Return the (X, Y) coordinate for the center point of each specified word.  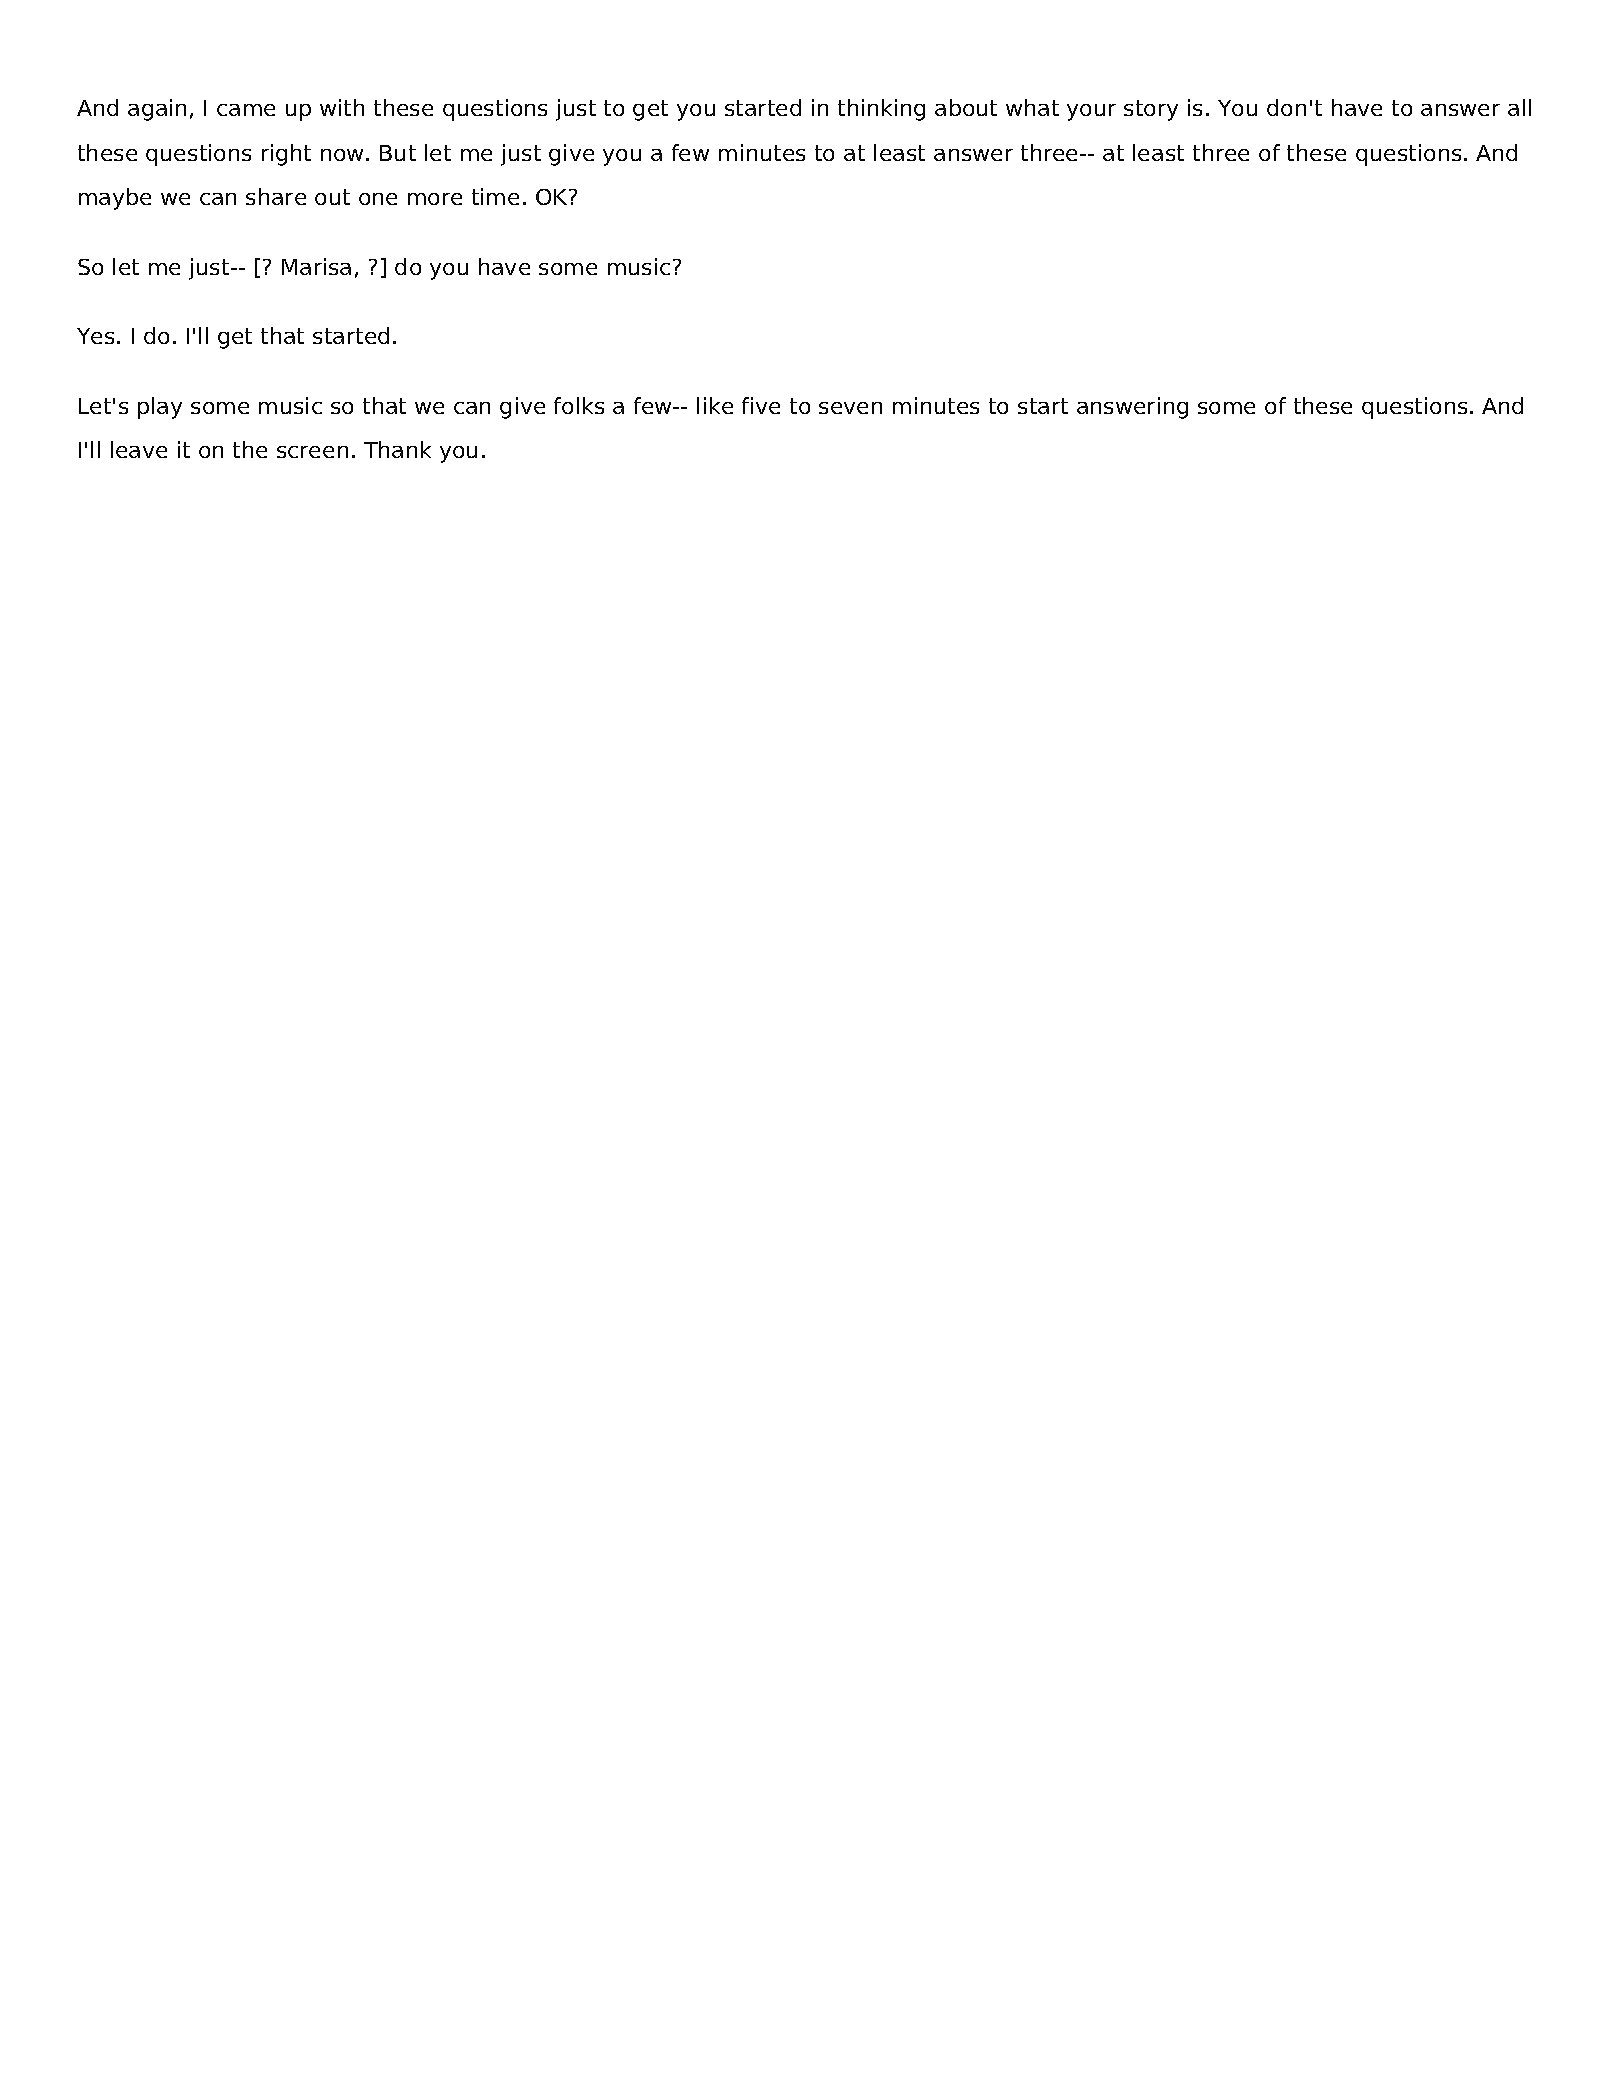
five (761, 405)
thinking (881, 110)
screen (312, 452)
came (246, 110)
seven (850, 408)
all (1519, 107)
